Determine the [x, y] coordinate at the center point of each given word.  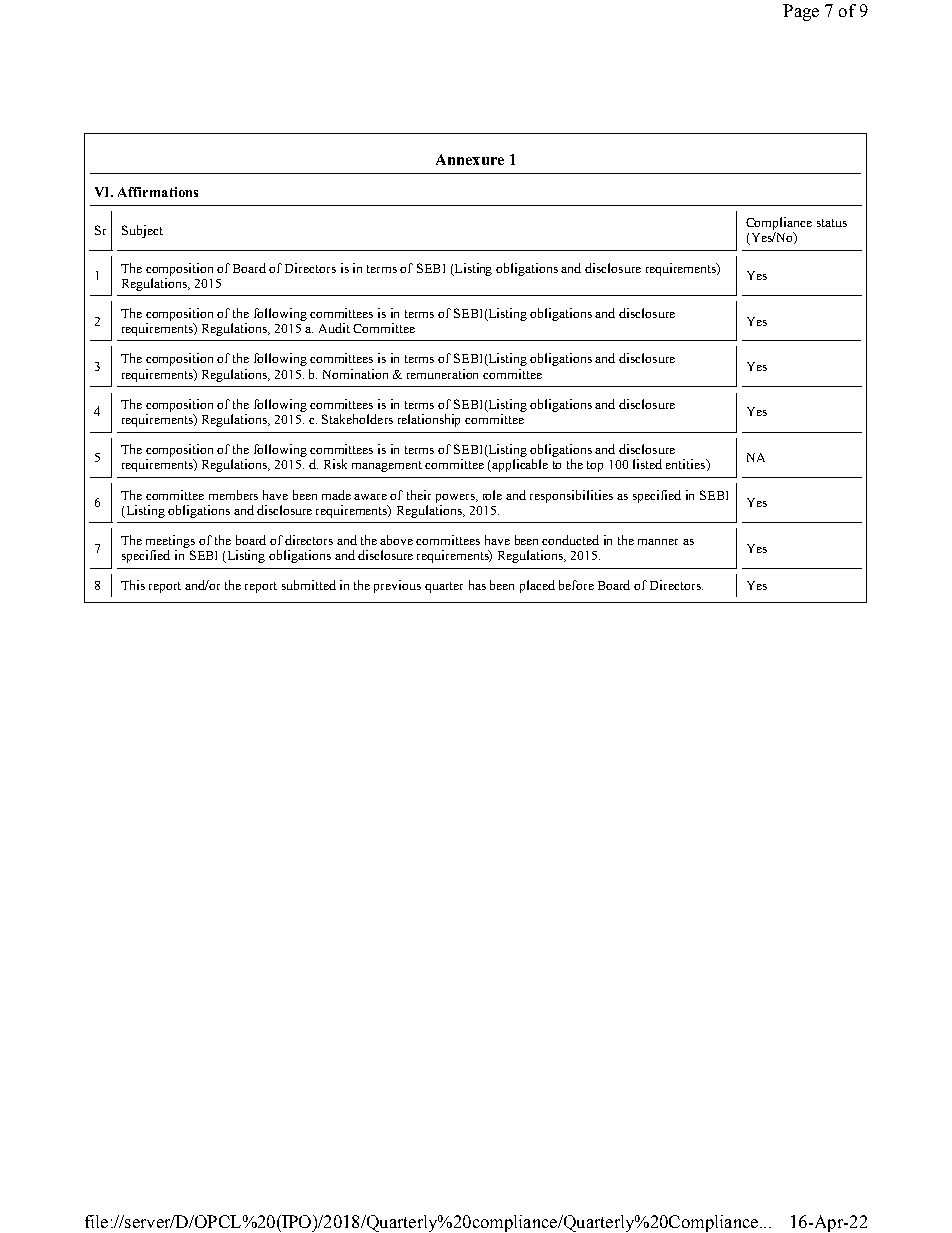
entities [687, 465]
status [832, 223]
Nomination [355, 374]
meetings [170, 541]
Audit [334, 328]
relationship [429, 420]
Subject [142, 231]
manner [658, 542]
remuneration [442, 374]
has [477, 585]
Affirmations [158, 192]
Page [801, 12]
